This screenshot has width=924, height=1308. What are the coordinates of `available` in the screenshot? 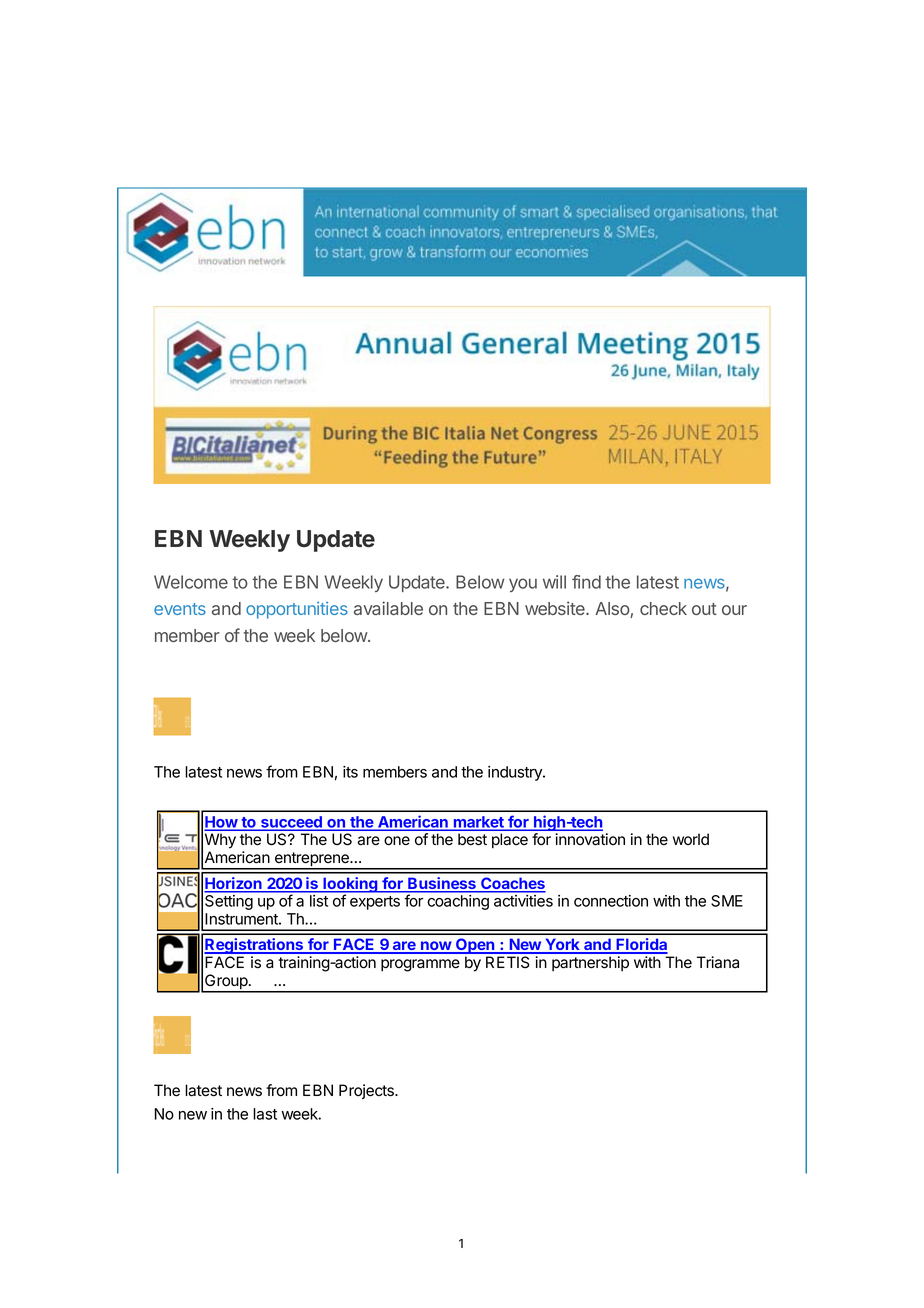 It's located at (388, 608).
